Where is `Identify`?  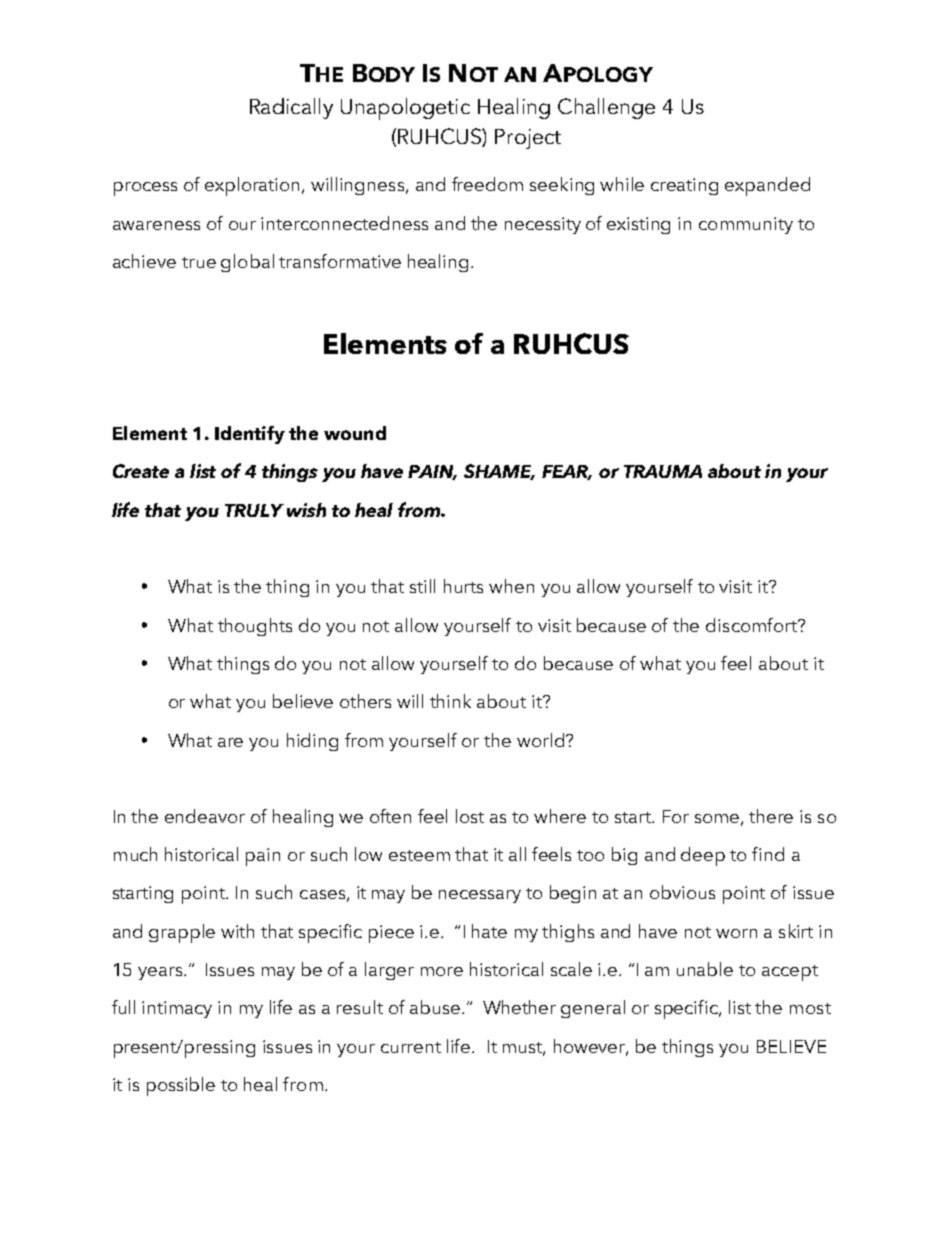 Identify is located at coordinates (250, 435).
